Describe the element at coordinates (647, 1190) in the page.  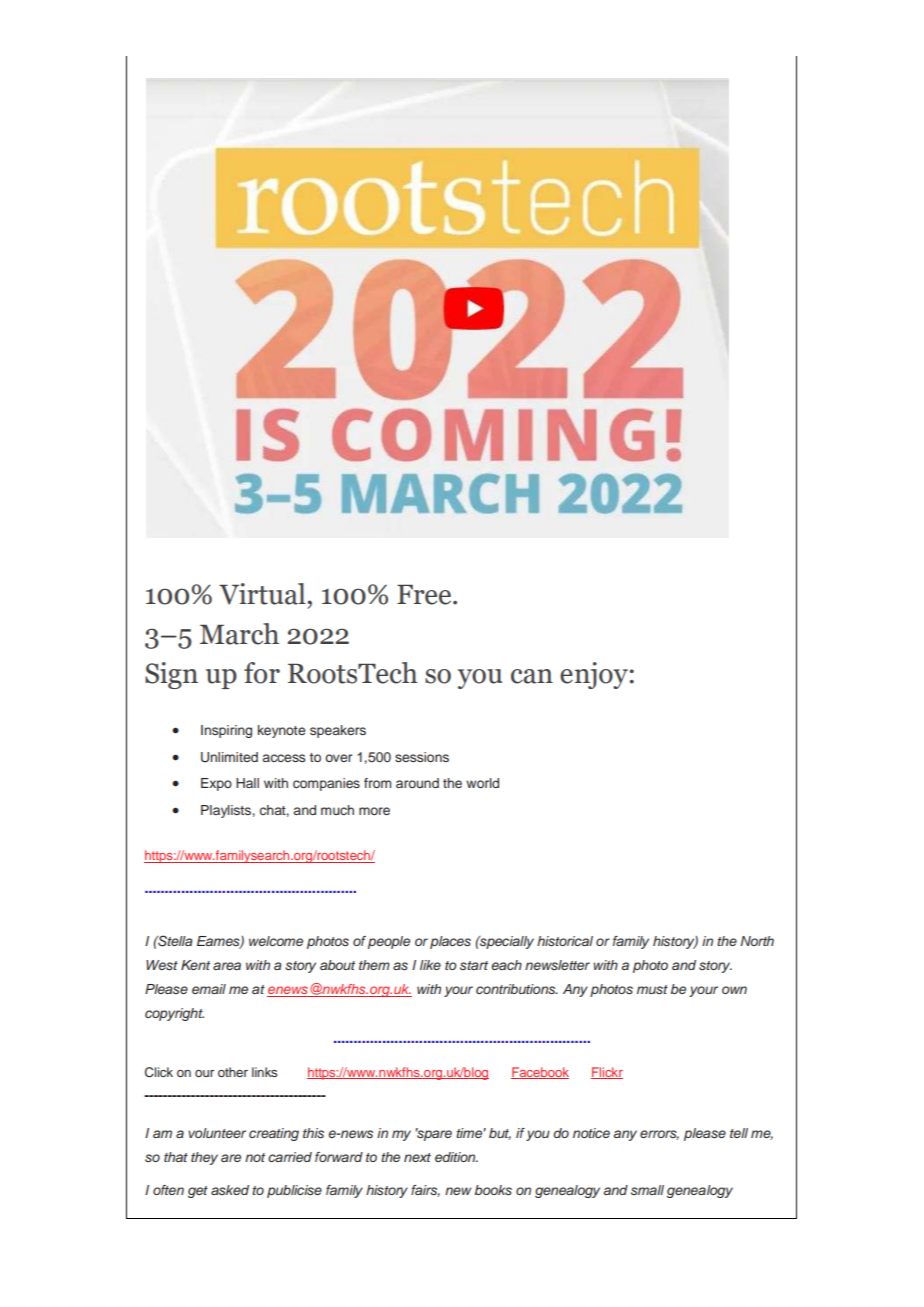
I see `small` at that location.
